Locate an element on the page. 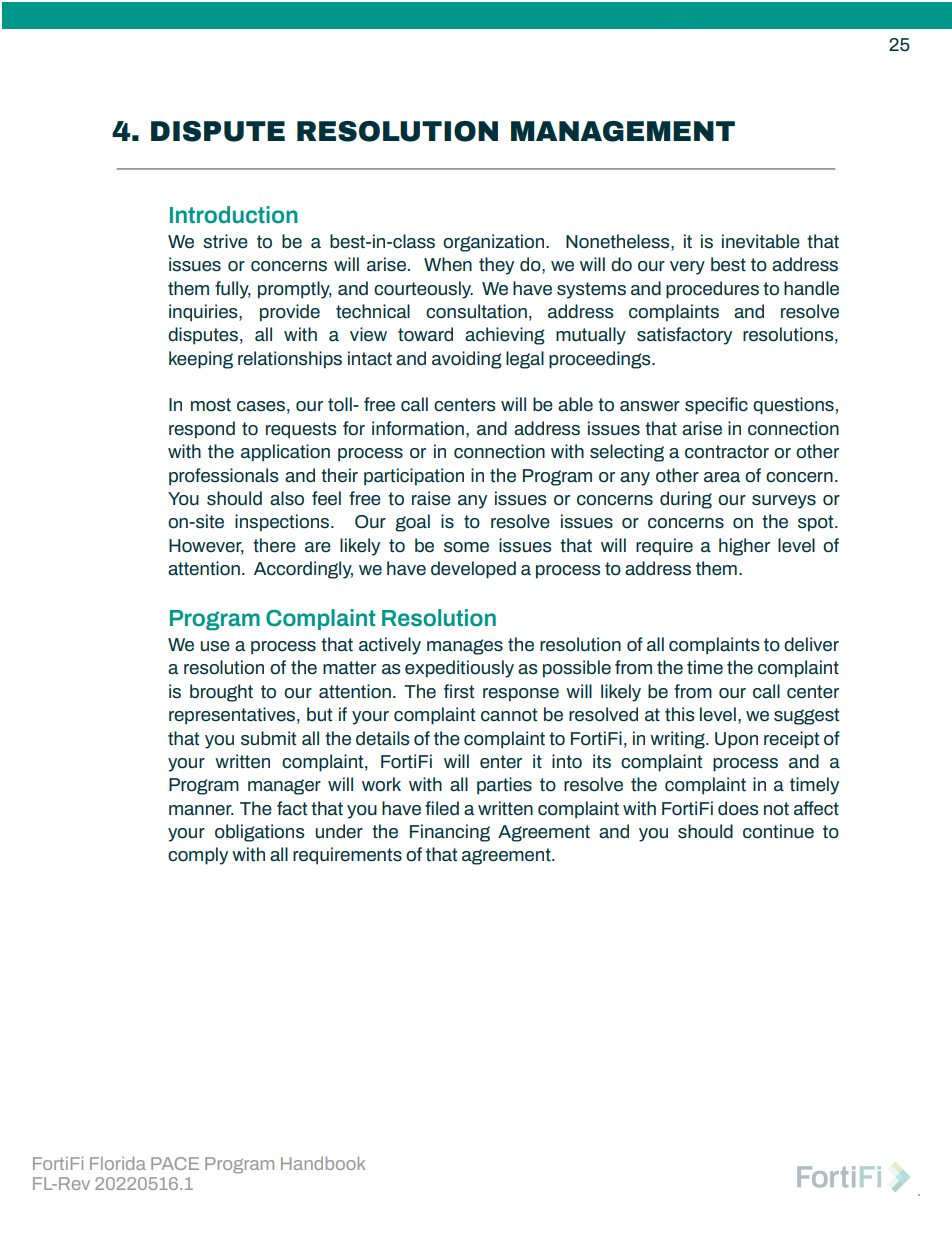 Image resolution: width=952 pixels, height=1233 pixels. Introduction is located at coordinates (234, 214).
